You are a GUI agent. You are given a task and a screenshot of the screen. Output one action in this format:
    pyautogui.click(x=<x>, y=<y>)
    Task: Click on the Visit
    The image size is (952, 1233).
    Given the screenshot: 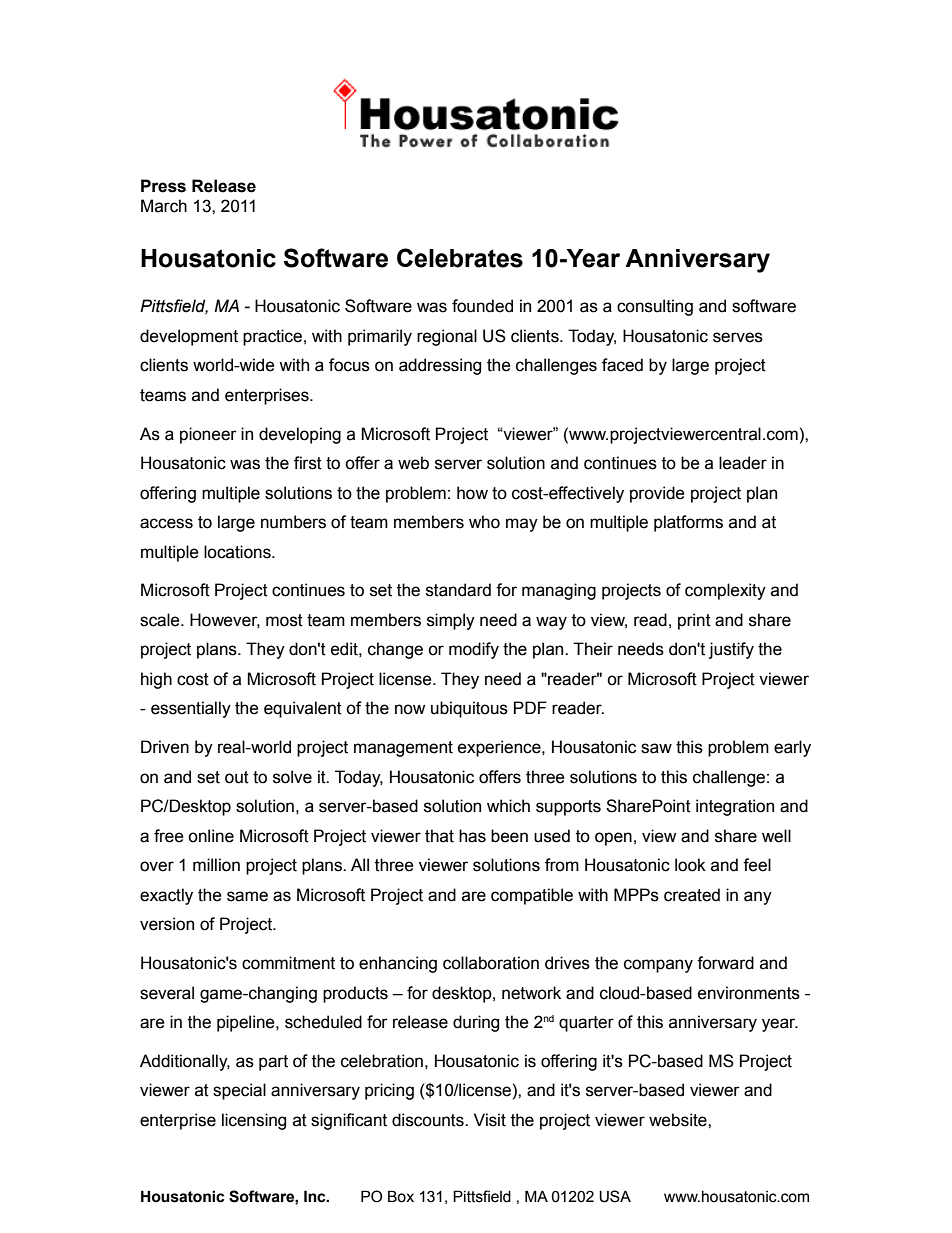 What is the action you would take?
    pyautogui.click(x=490, y=1120)
